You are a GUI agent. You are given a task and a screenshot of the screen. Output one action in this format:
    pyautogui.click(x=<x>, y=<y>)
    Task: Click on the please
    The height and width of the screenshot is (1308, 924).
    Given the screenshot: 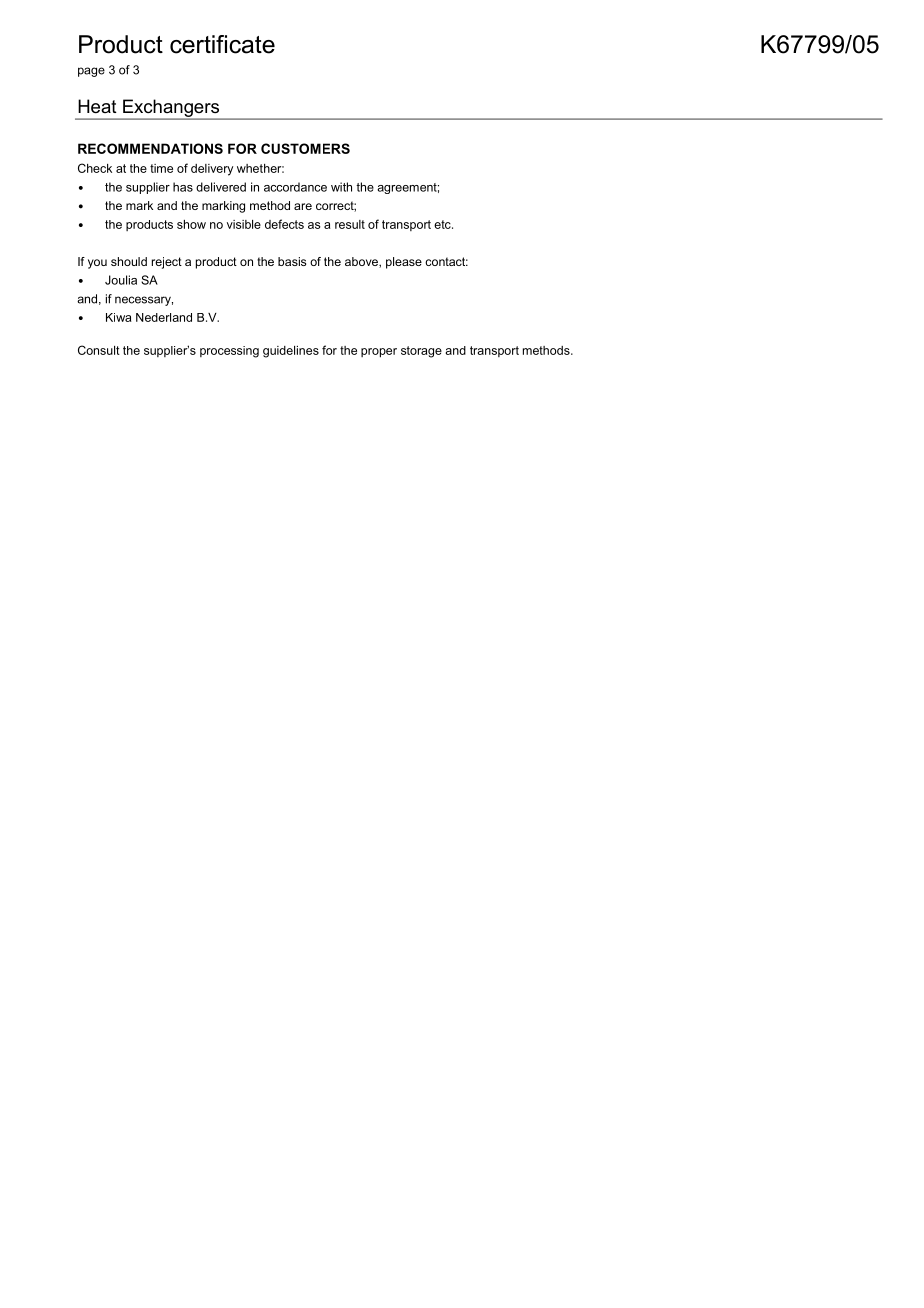 What is the action you would take?
    pyautogui.click(x=404, y=263)
